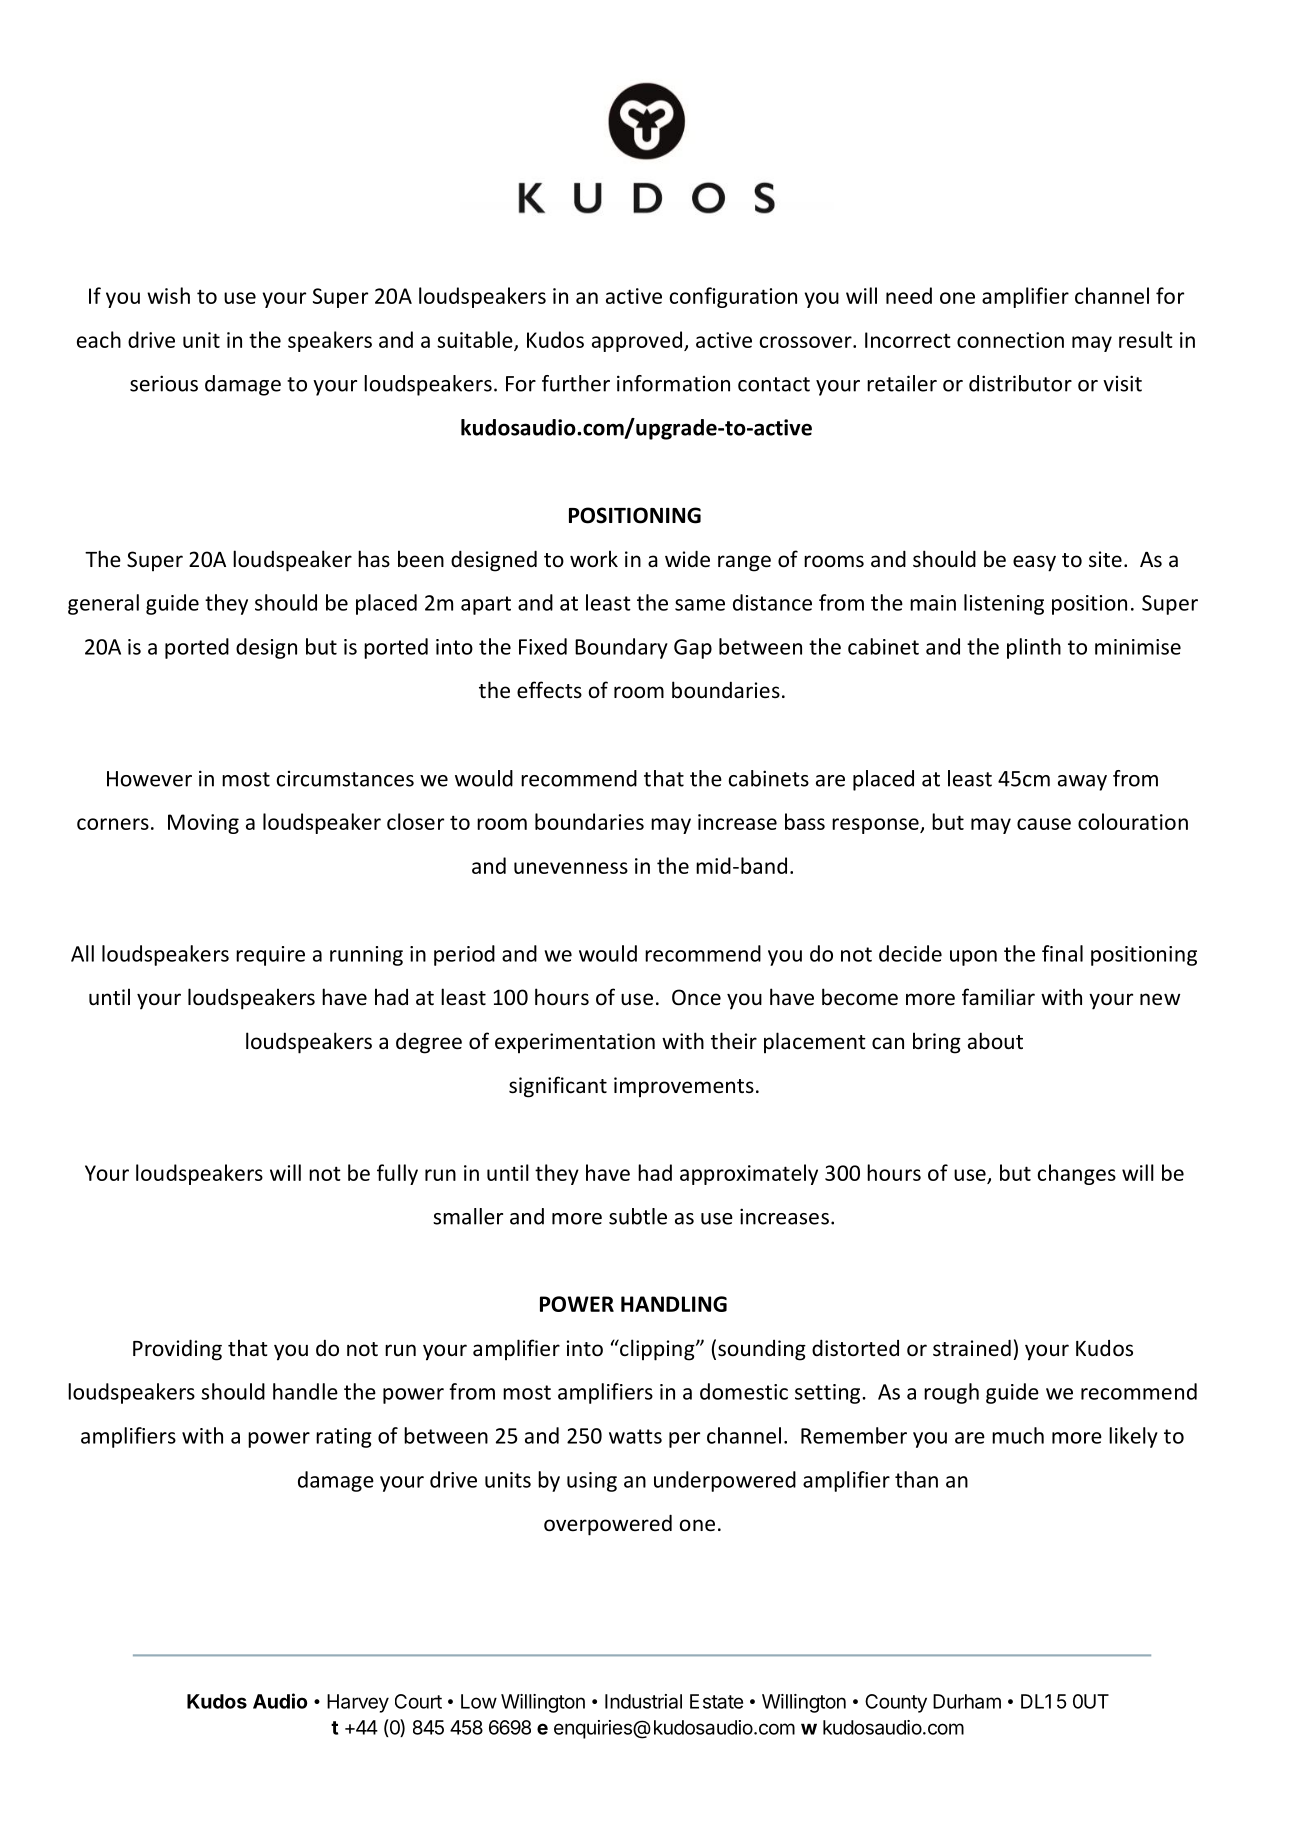 The width and height of the page is (1295, 1832). What do you see at coordinates (571, 868) in the page?
I see `unevenness` at bounding box center [571, 868].
